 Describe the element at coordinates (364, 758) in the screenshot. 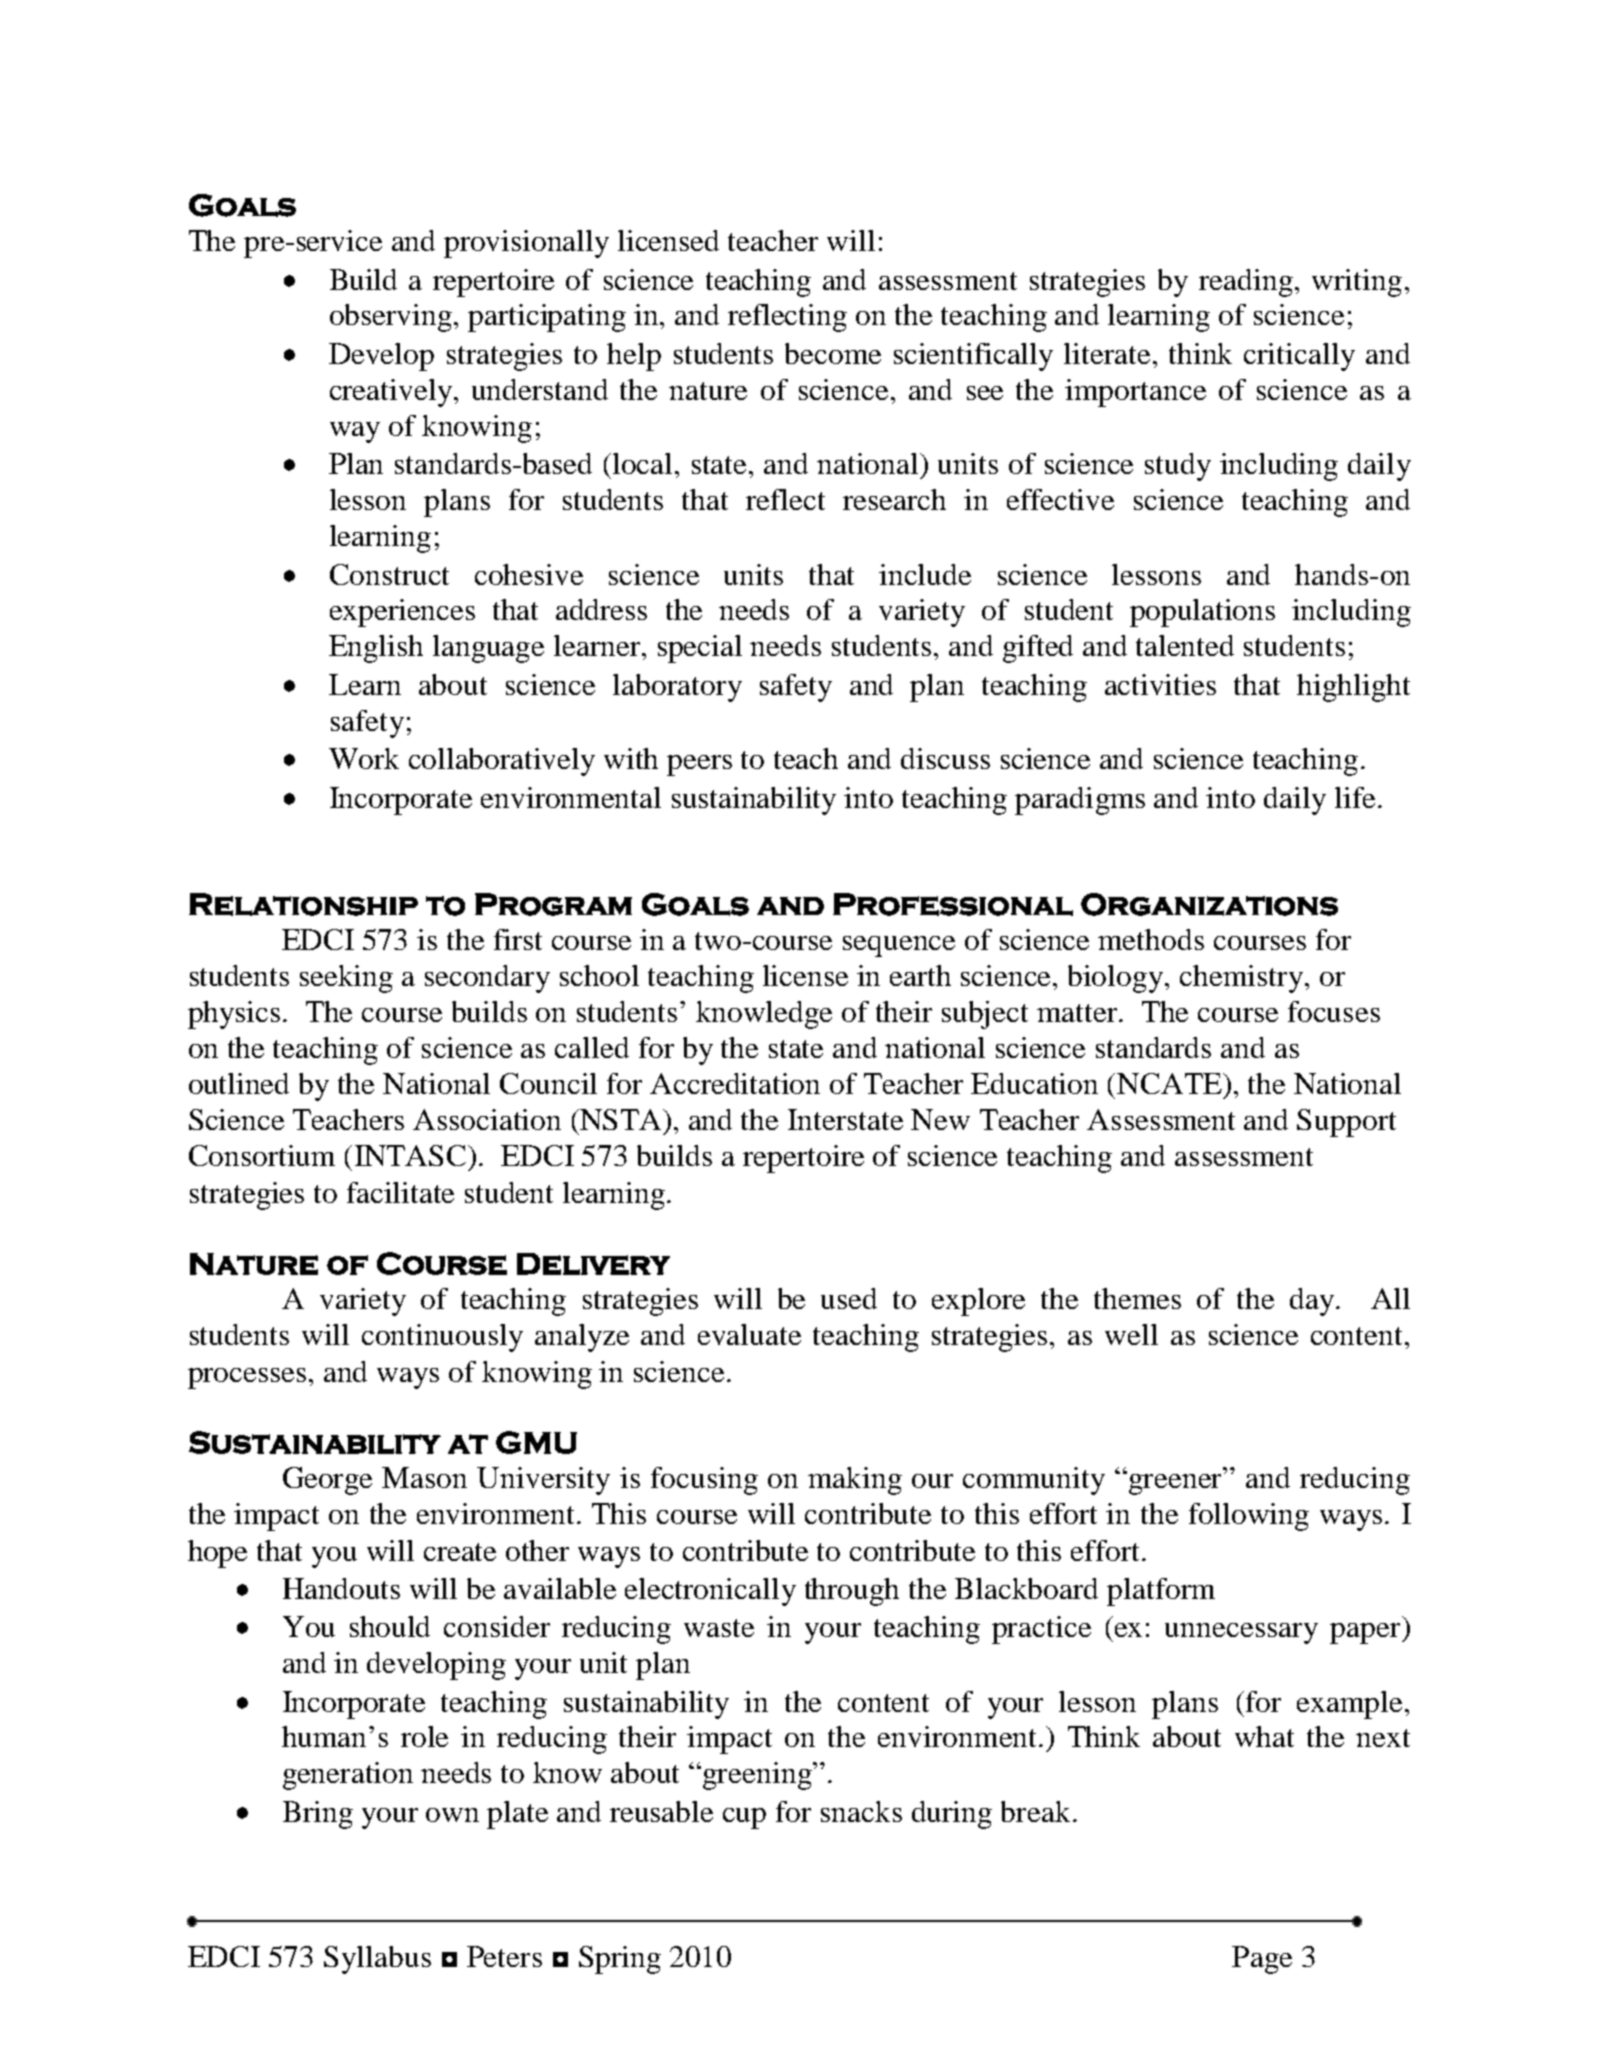

I see `Work` at that location.
